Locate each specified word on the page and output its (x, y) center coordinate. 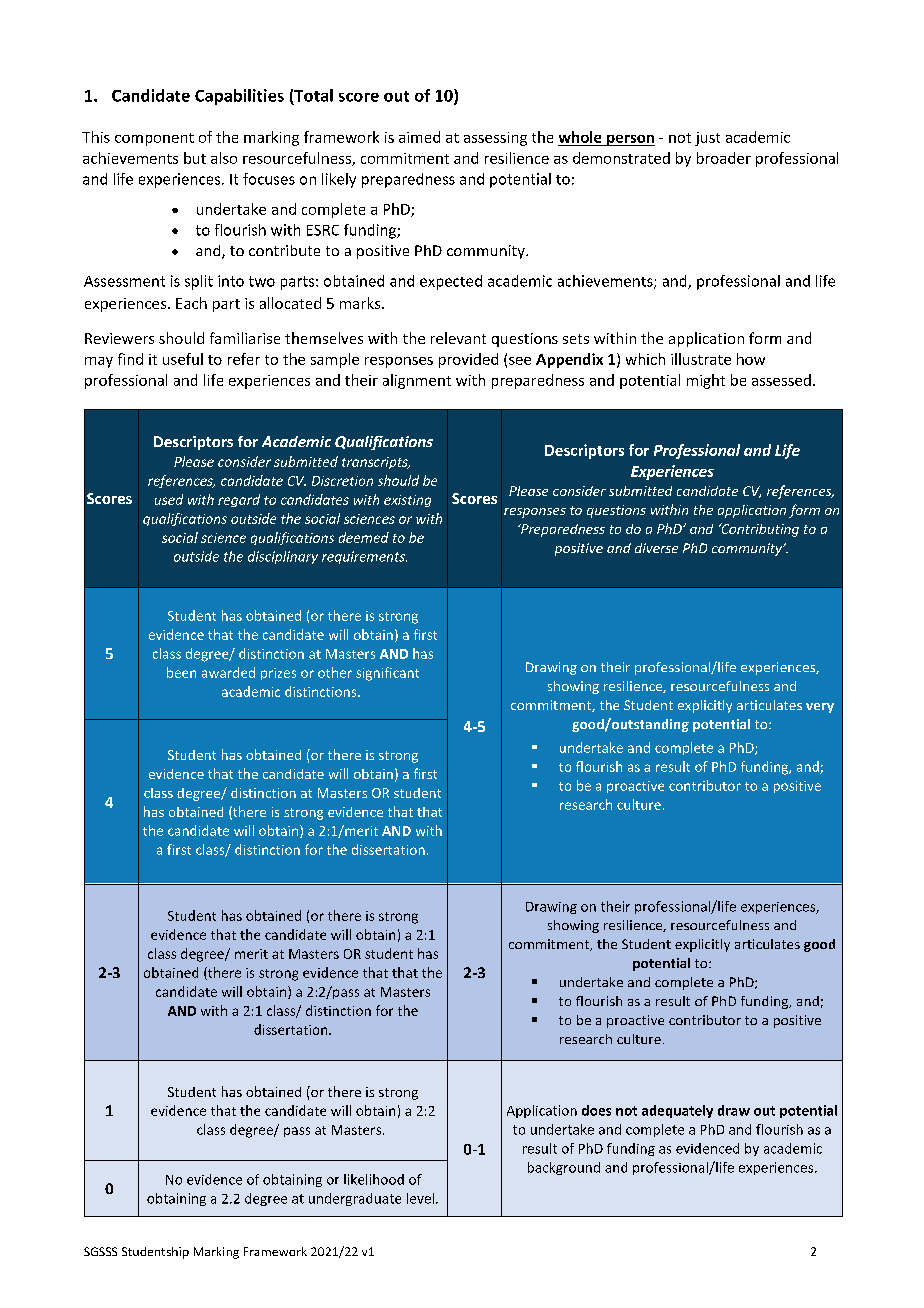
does (596, 1110)
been (181, 672)
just (707, 139)
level (420, 1198)
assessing (495, 139)
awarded (228, 672)
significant (387, 674)
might (706, 381)
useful (183, 359)
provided (468, 360)
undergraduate (355, 1199)
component (154, 139)
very (820, 708)
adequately (677, 1111)
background (564, 1168)
